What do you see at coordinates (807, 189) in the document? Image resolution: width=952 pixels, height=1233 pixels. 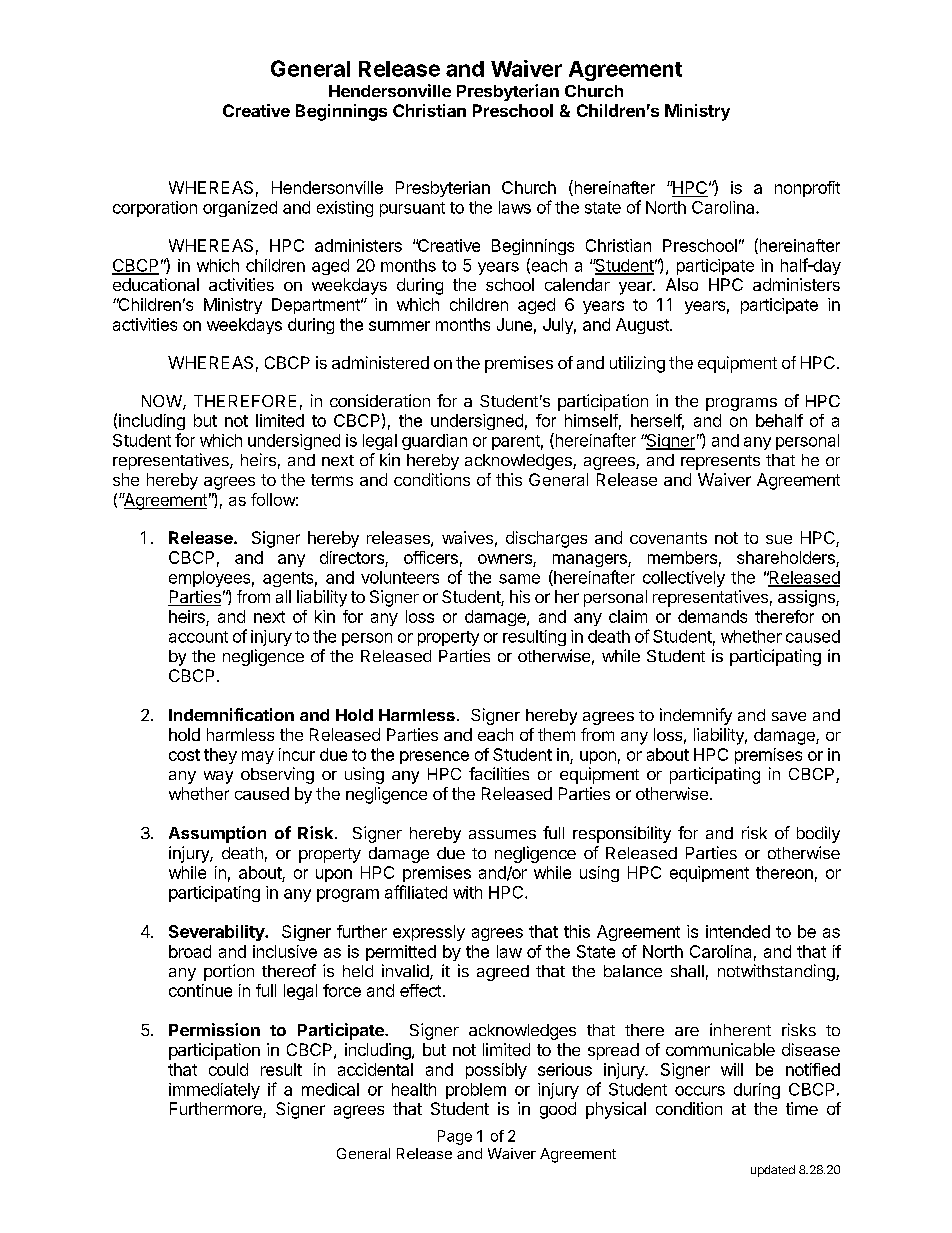 I see `nonprofit` at bounding box center [807, 189].
